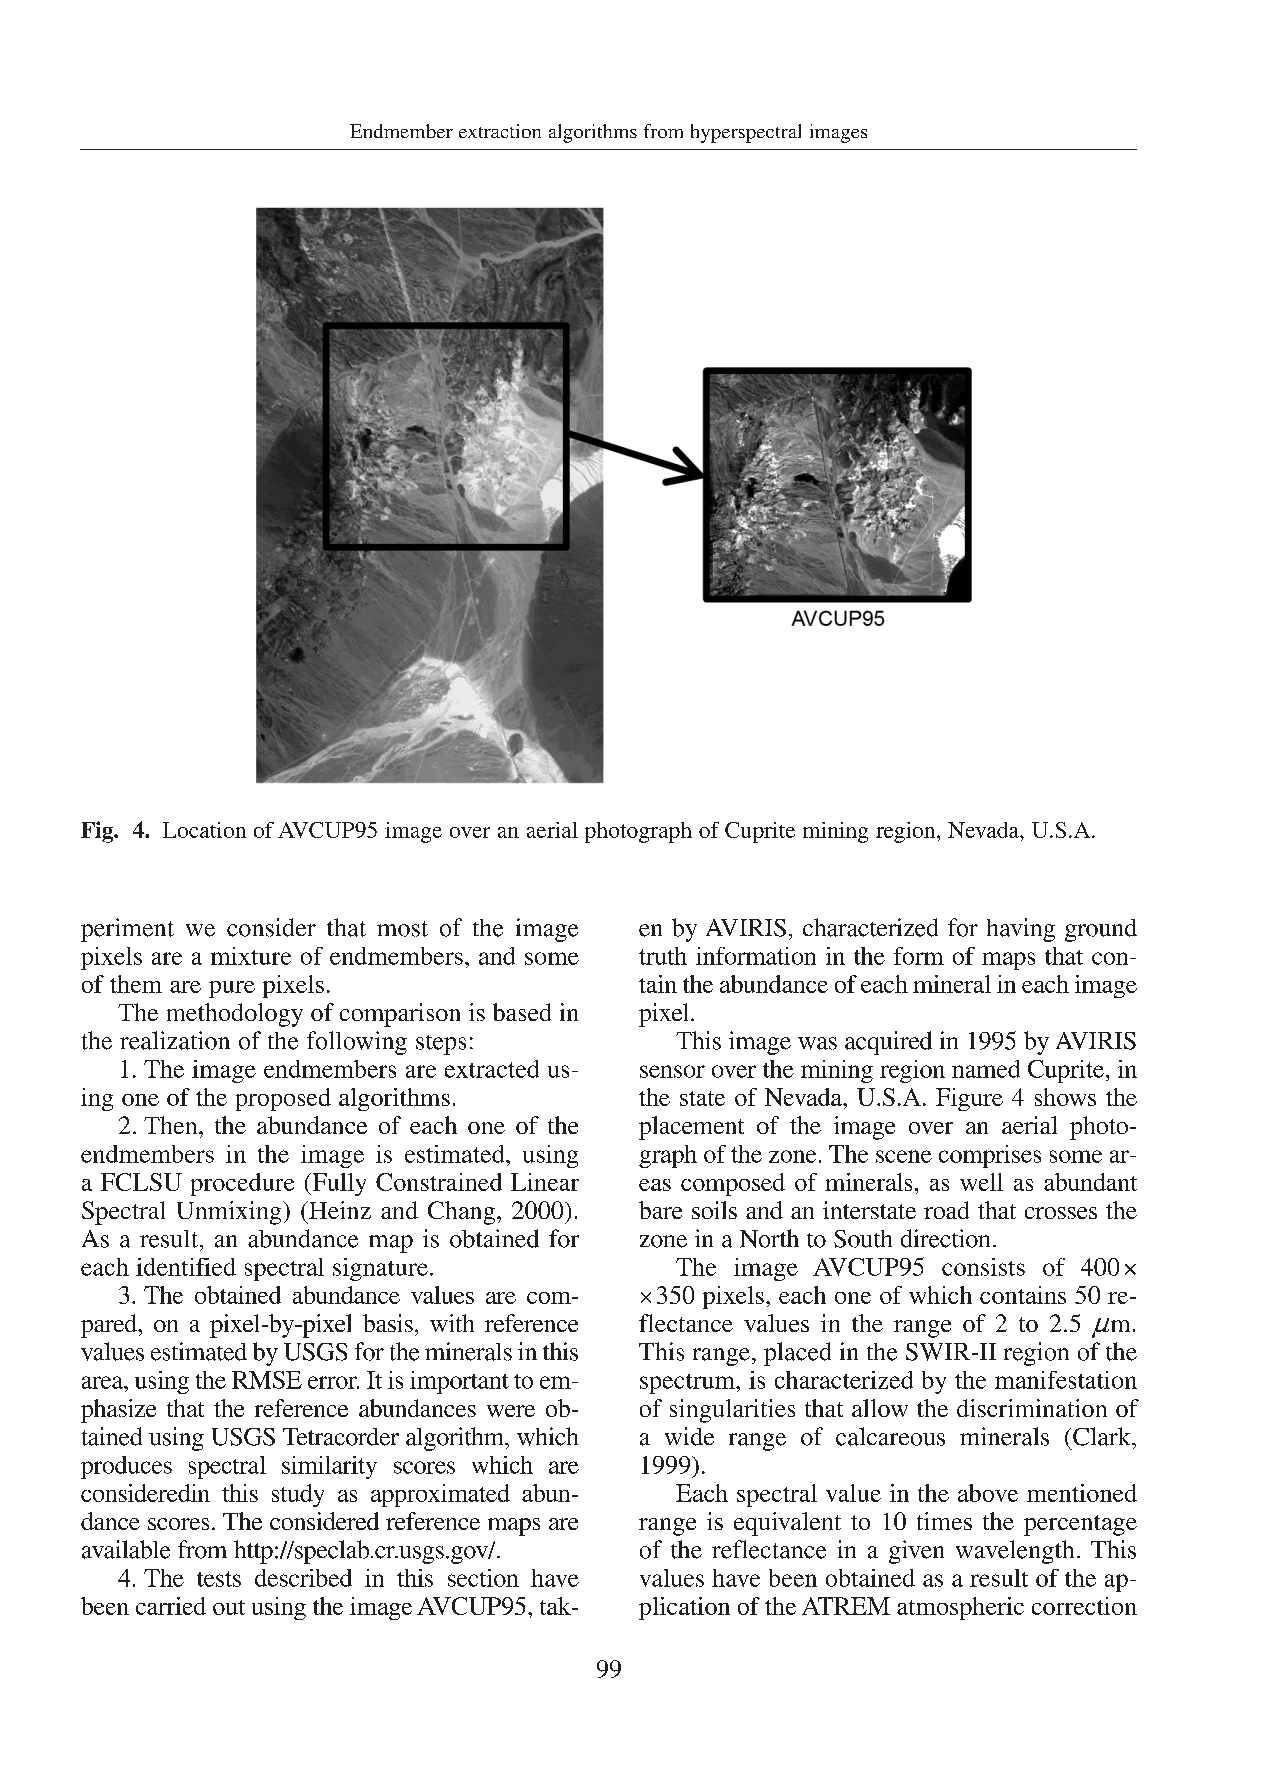 Image resolution: width=1265 pixels, height=1785 pixels. I want to click on identified, so click(186, 1267).
